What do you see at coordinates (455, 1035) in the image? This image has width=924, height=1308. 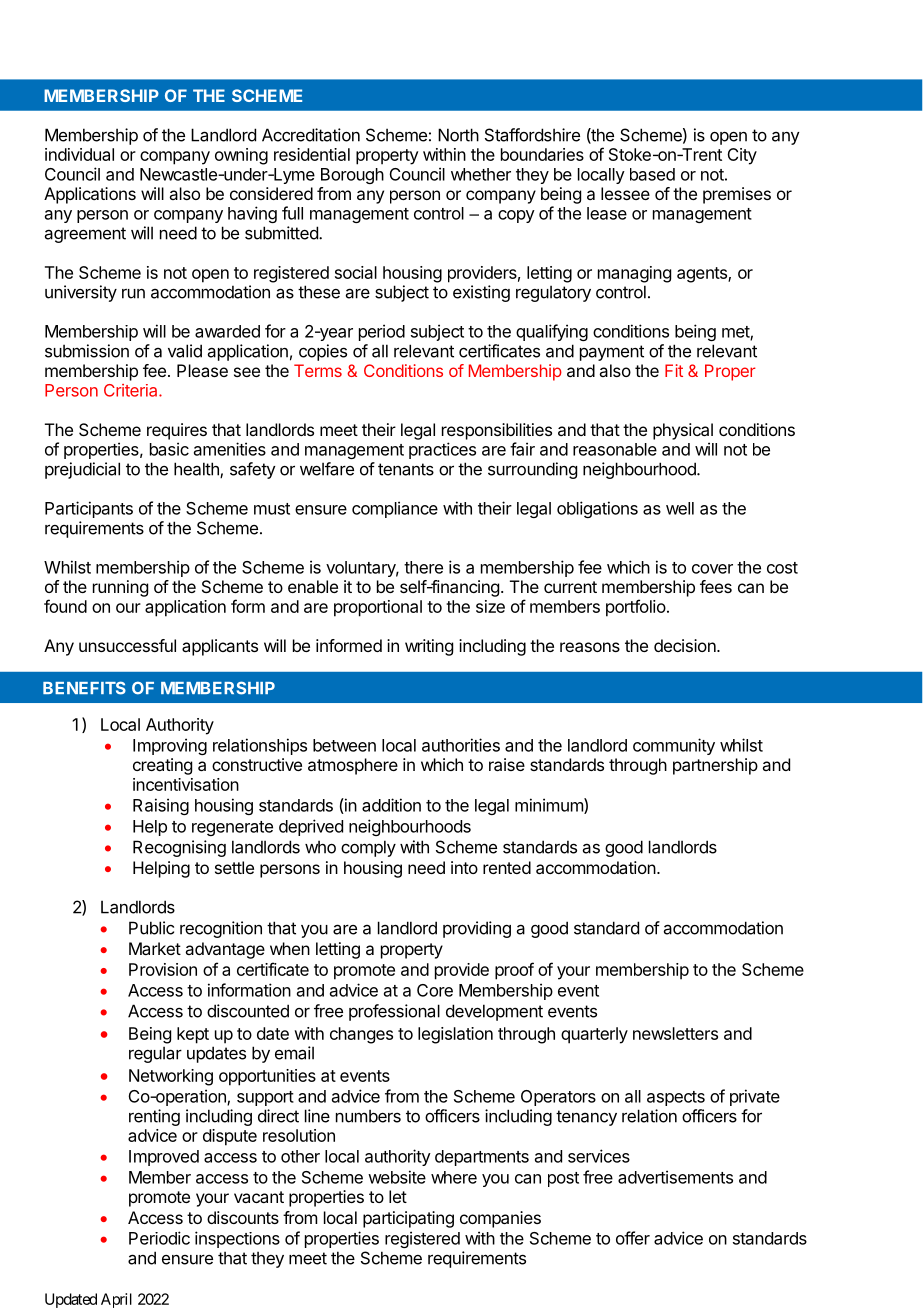 I see `legislation` at bounding box center [455, 1035].
